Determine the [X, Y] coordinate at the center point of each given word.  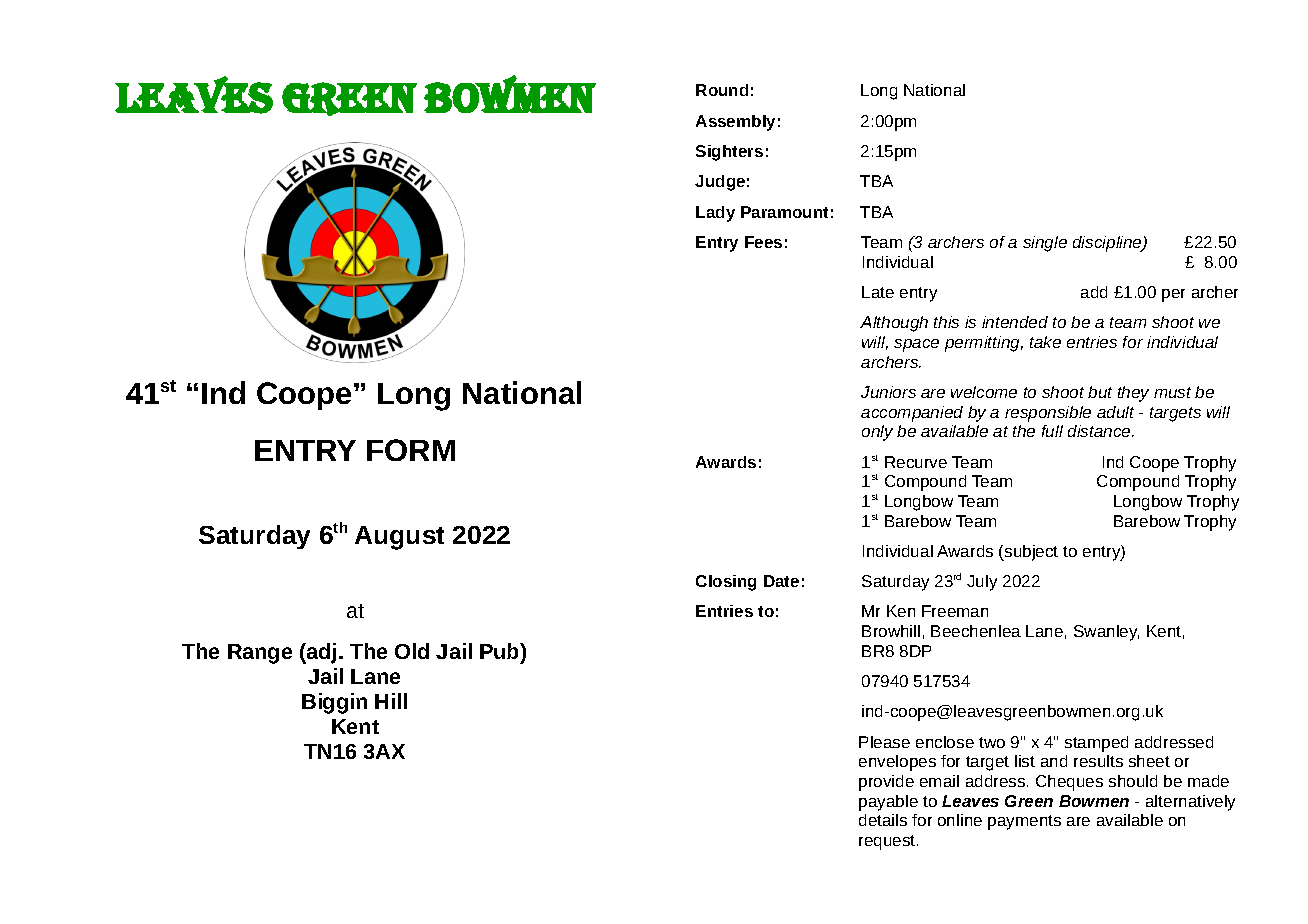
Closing [726, 583]
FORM [411, 450]
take [1045, 342]
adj [320, 653]
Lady [715, 214]
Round [722, 90]
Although [894, 324]
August [399, 538]
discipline [1108, 244]
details [883, 820]
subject [1030, 553]
